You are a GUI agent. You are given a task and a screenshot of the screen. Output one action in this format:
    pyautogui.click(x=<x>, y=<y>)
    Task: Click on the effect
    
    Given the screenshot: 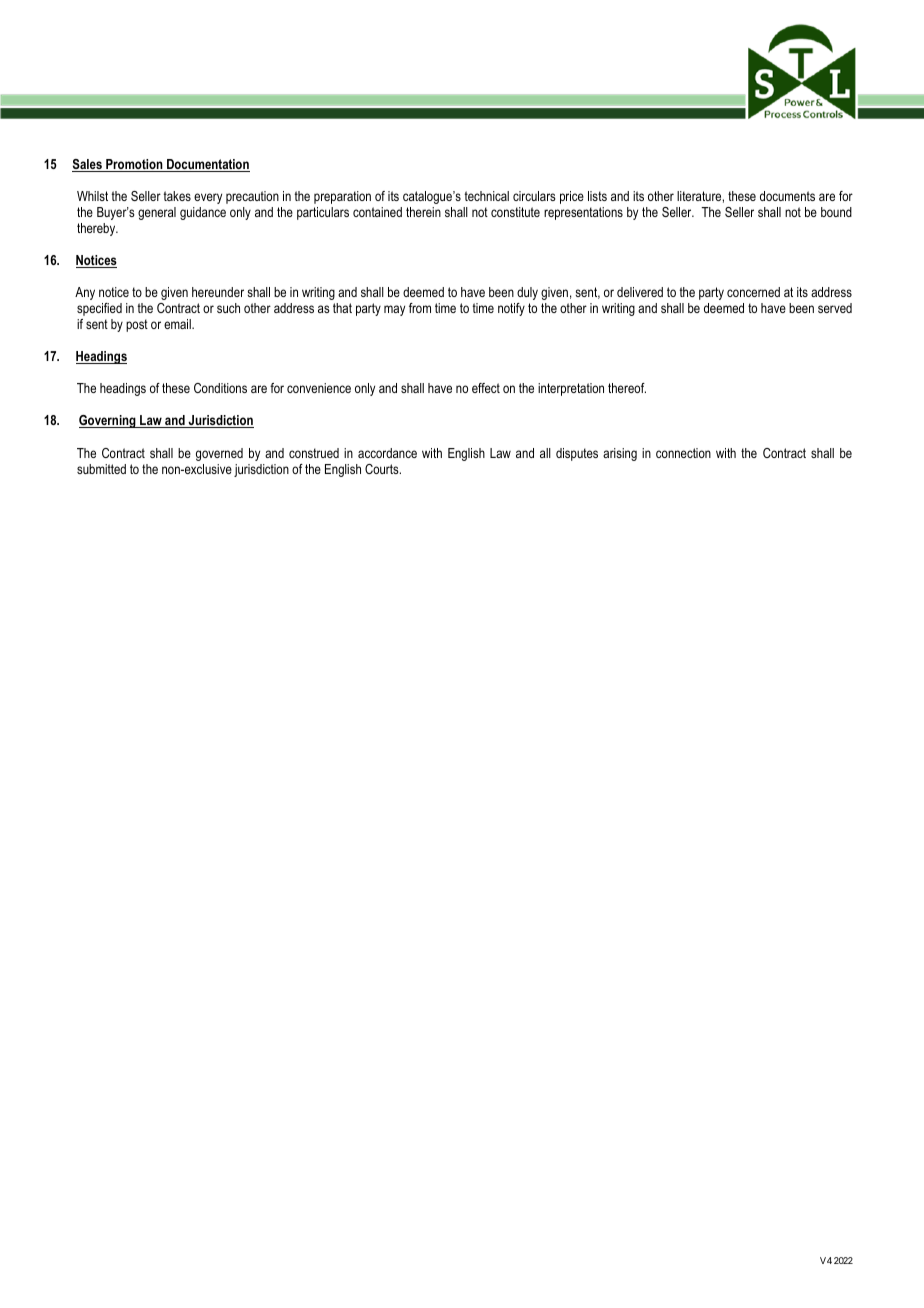 What is the action you would take?
    pyautogui.click(x=486, y=388)
